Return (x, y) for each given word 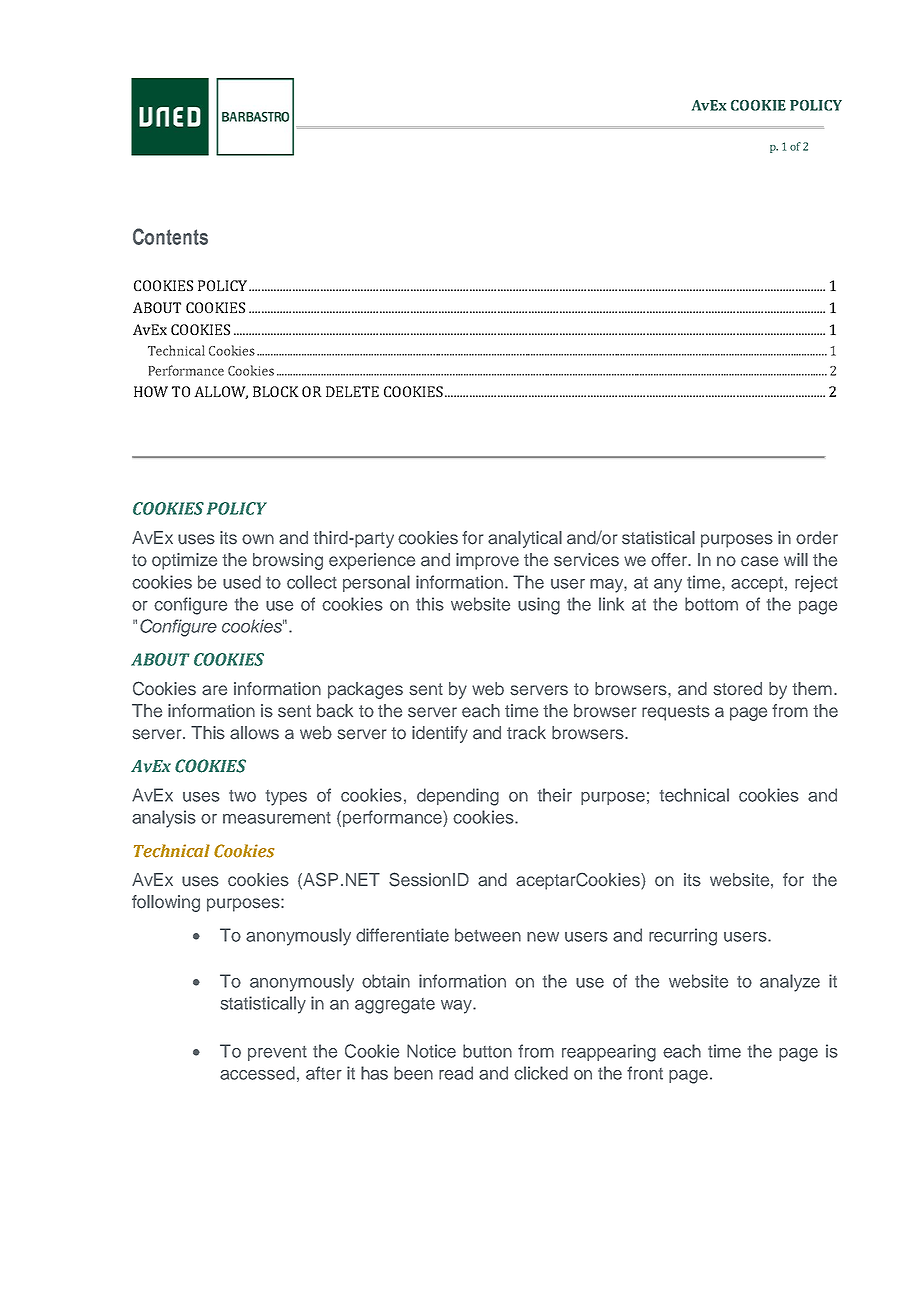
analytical (525, 539)
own (258, 539)
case (759, 561)
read (456, 1073)
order (817, 538)
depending (458, 797)
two (242, 796)
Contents (170, 236)
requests (676, 713)
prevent (277, 1053)
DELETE (352, 391)
